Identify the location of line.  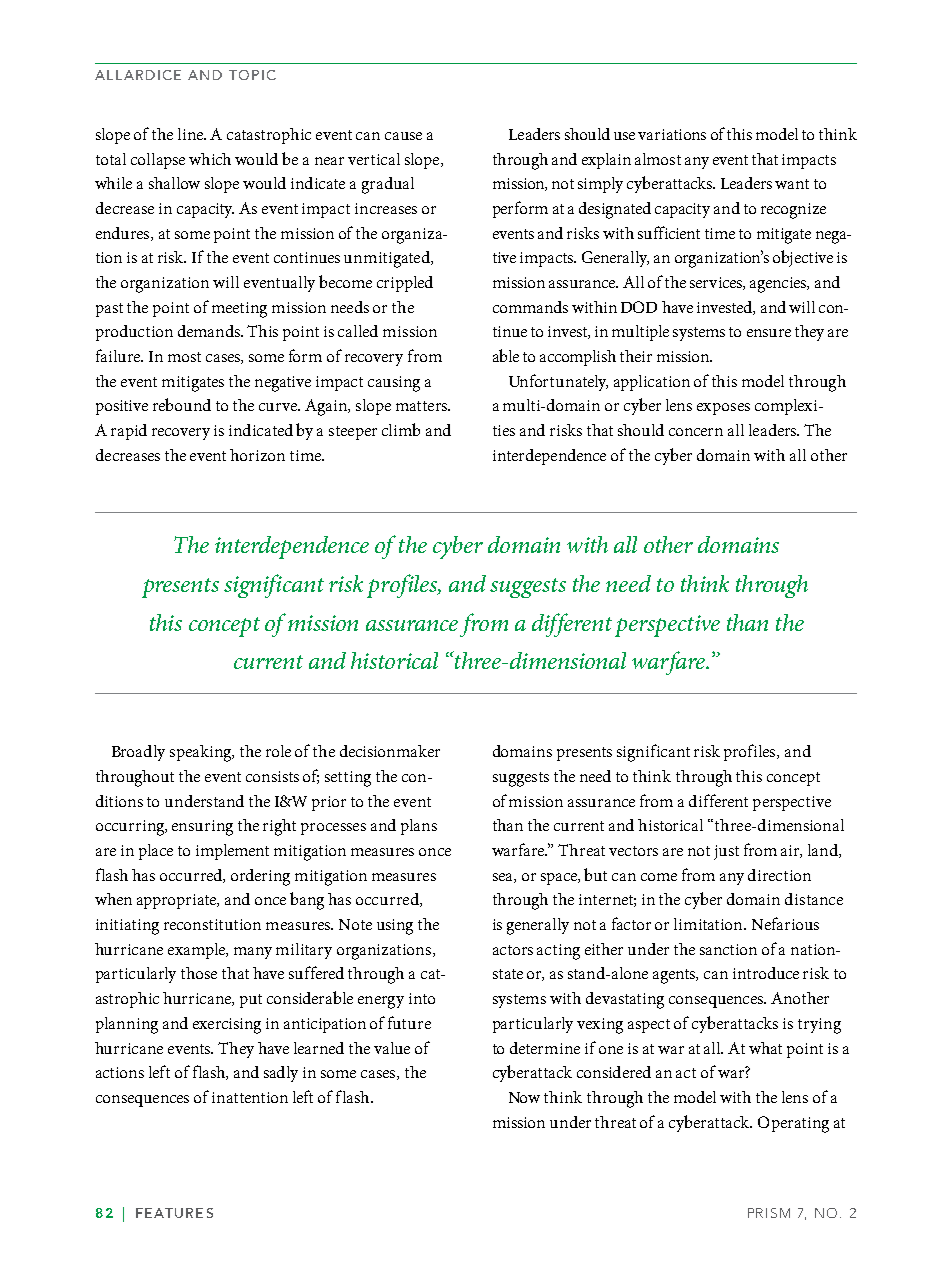
(192, 134).
